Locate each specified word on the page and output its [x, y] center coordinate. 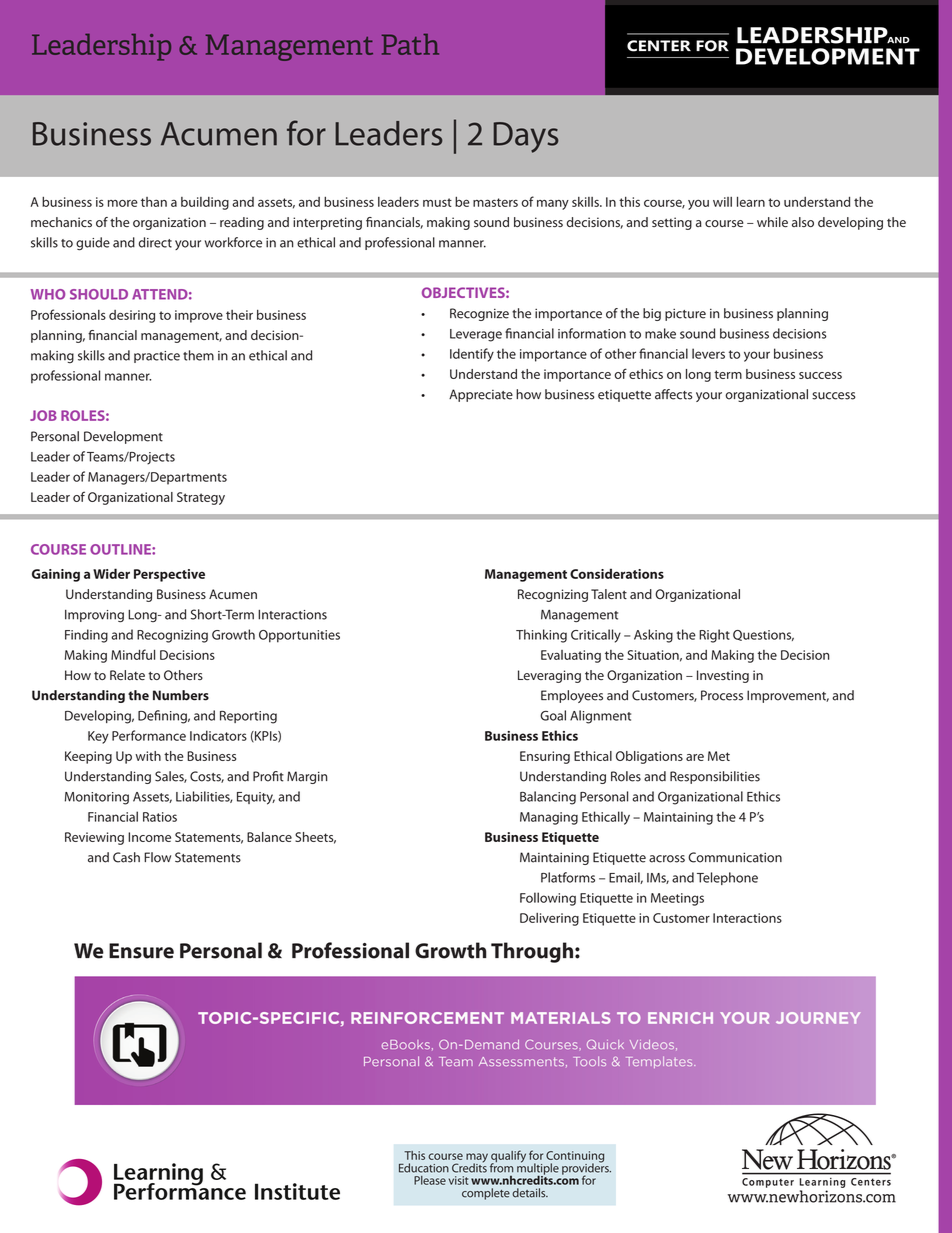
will [722, 202]
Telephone [727, 878]
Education [424, 1168]
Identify [472, 355]
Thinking [541, 636]
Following [548, 899]
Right [714, 636]
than [154, 202]
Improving [94, 616]
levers [708, 353]
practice [157, 357]
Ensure [141, 951]
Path [410, 44]
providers [586, 1169]
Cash [126, 857]
